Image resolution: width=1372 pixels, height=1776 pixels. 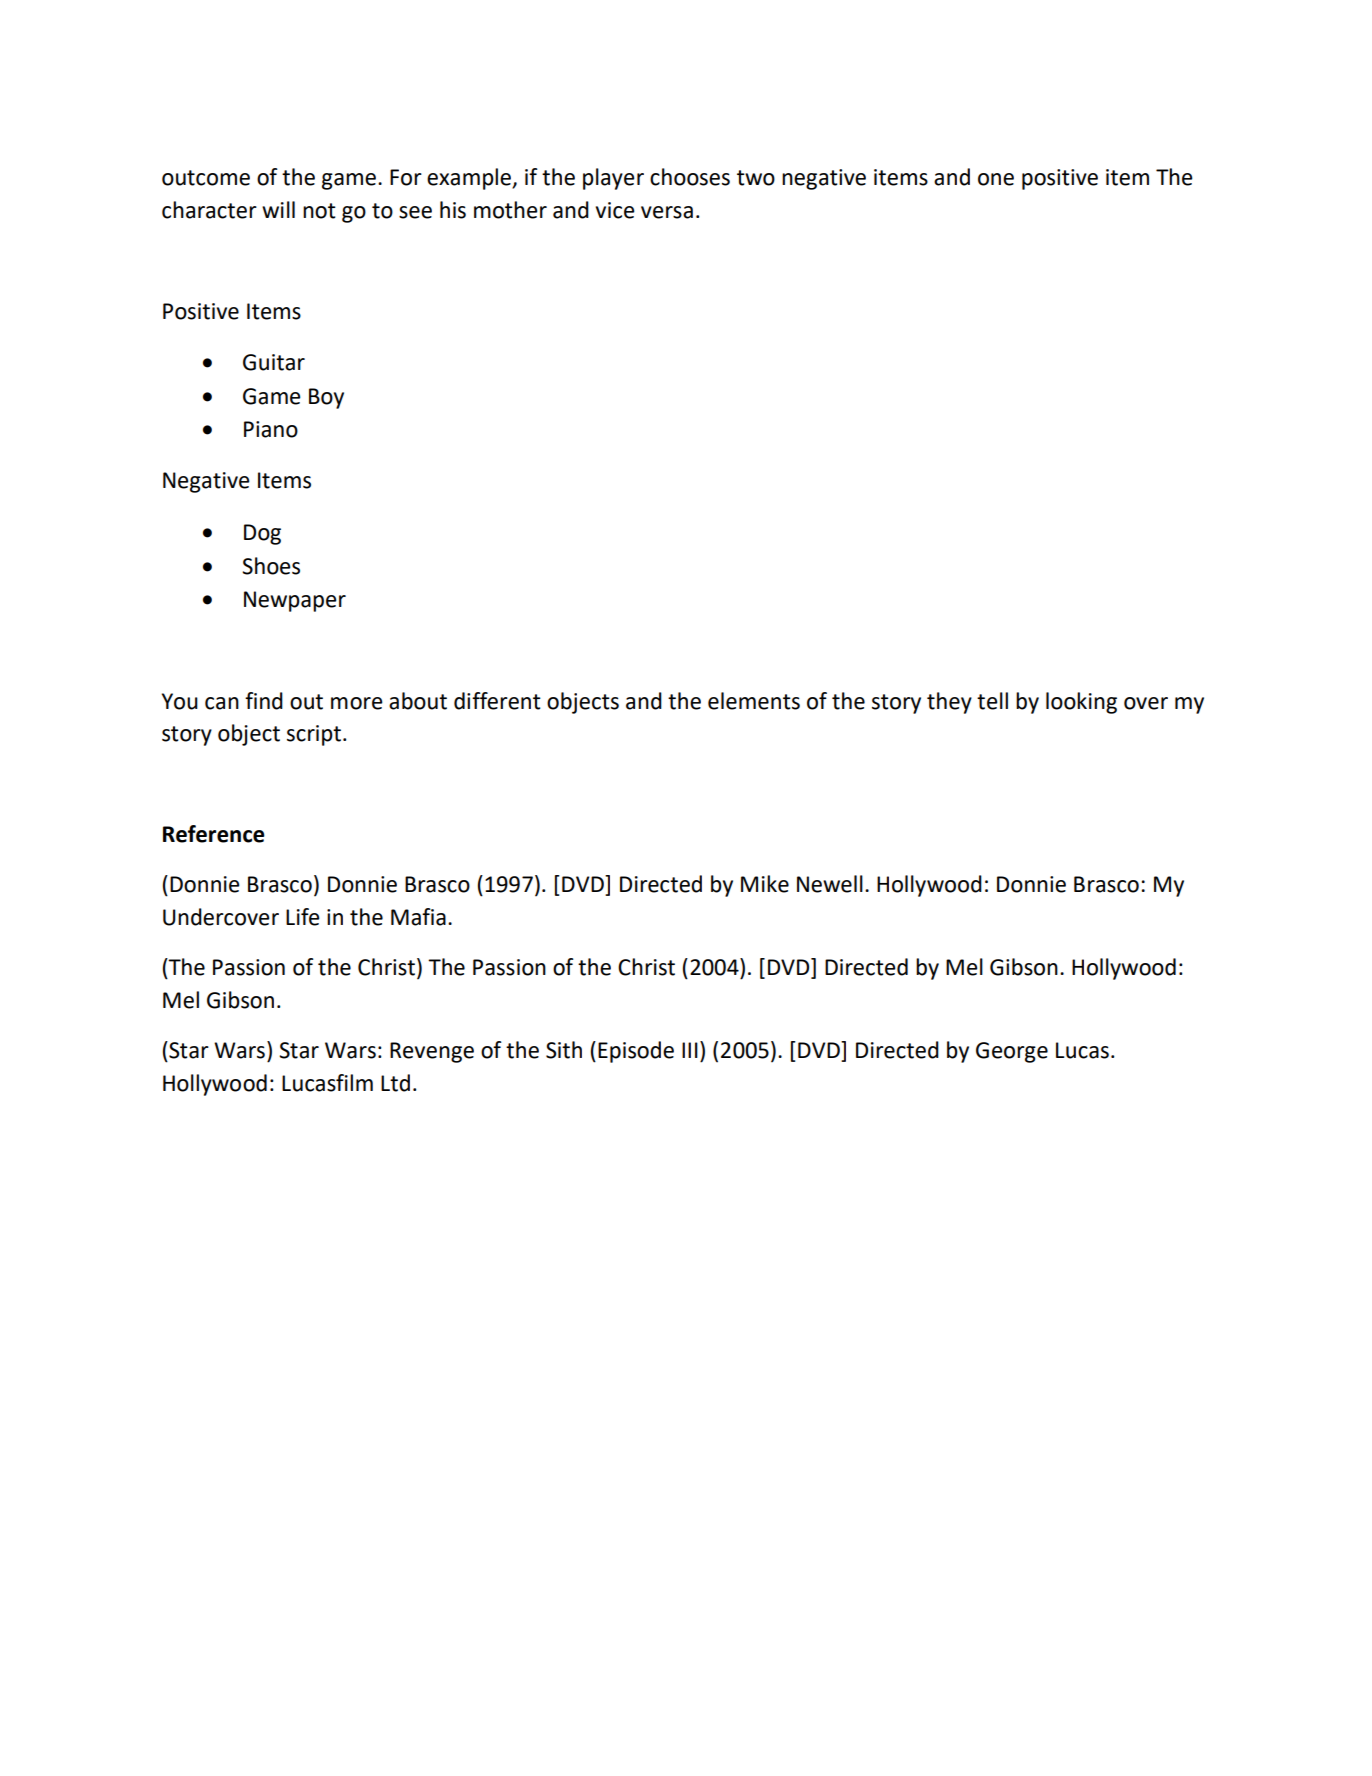 What do you see at coordinates (326, 398) in the screenshot?
I see `Boy` at bounding box center [326, 398].
